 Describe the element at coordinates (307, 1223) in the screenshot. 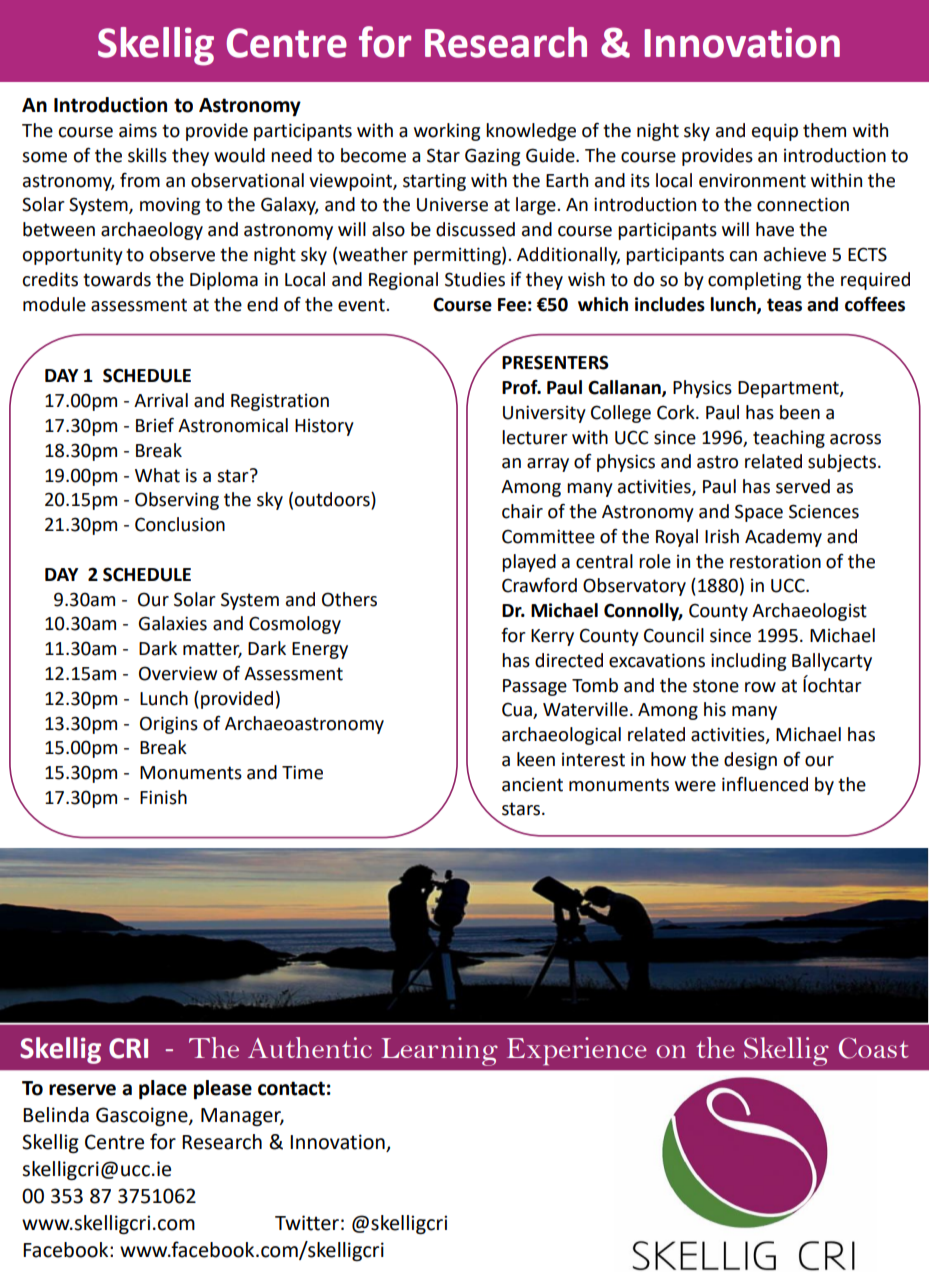

I see `Twitter` at that location.
